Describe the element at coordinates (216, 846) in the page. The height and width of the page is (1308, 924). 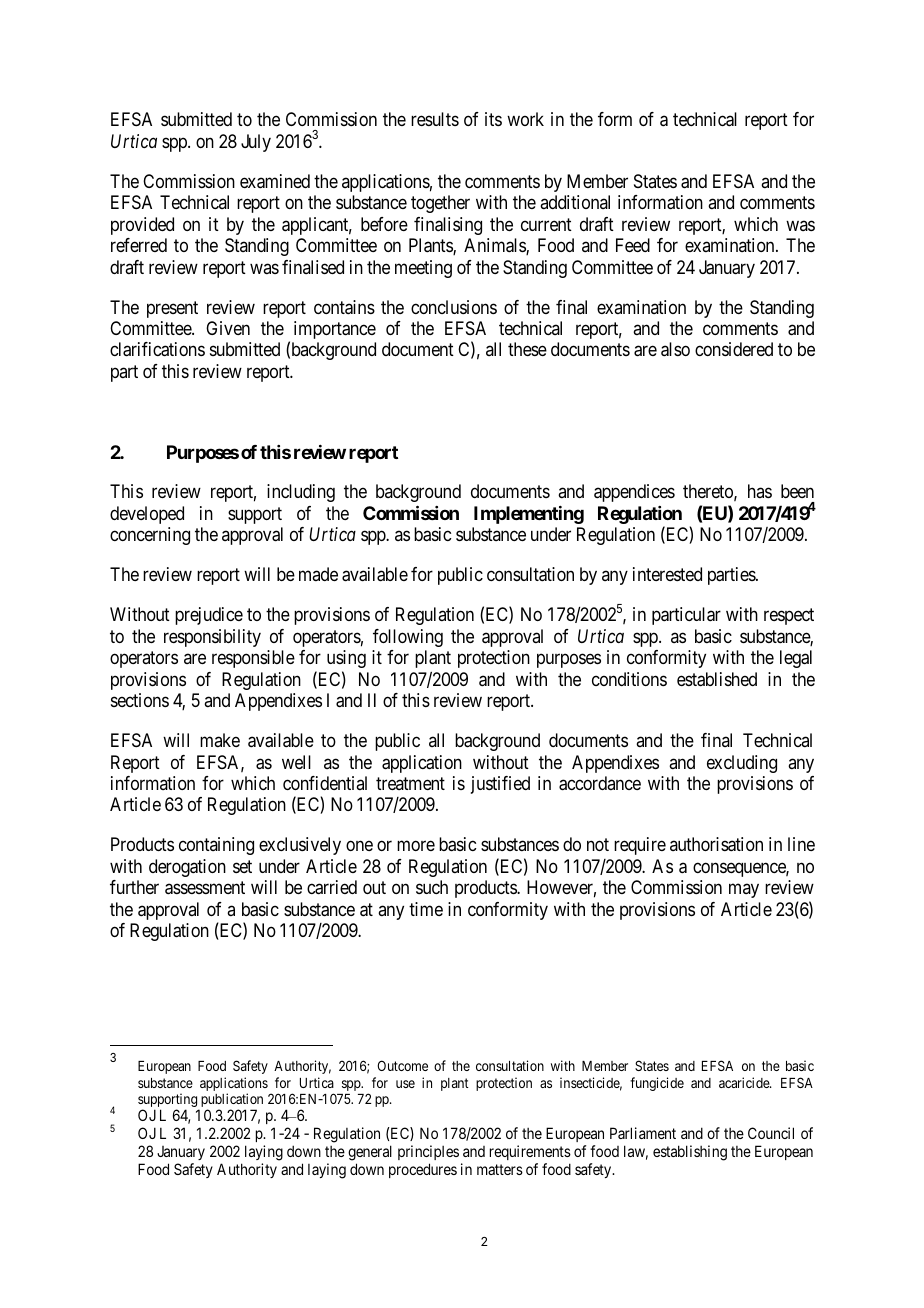
I see `containing` at that location.
